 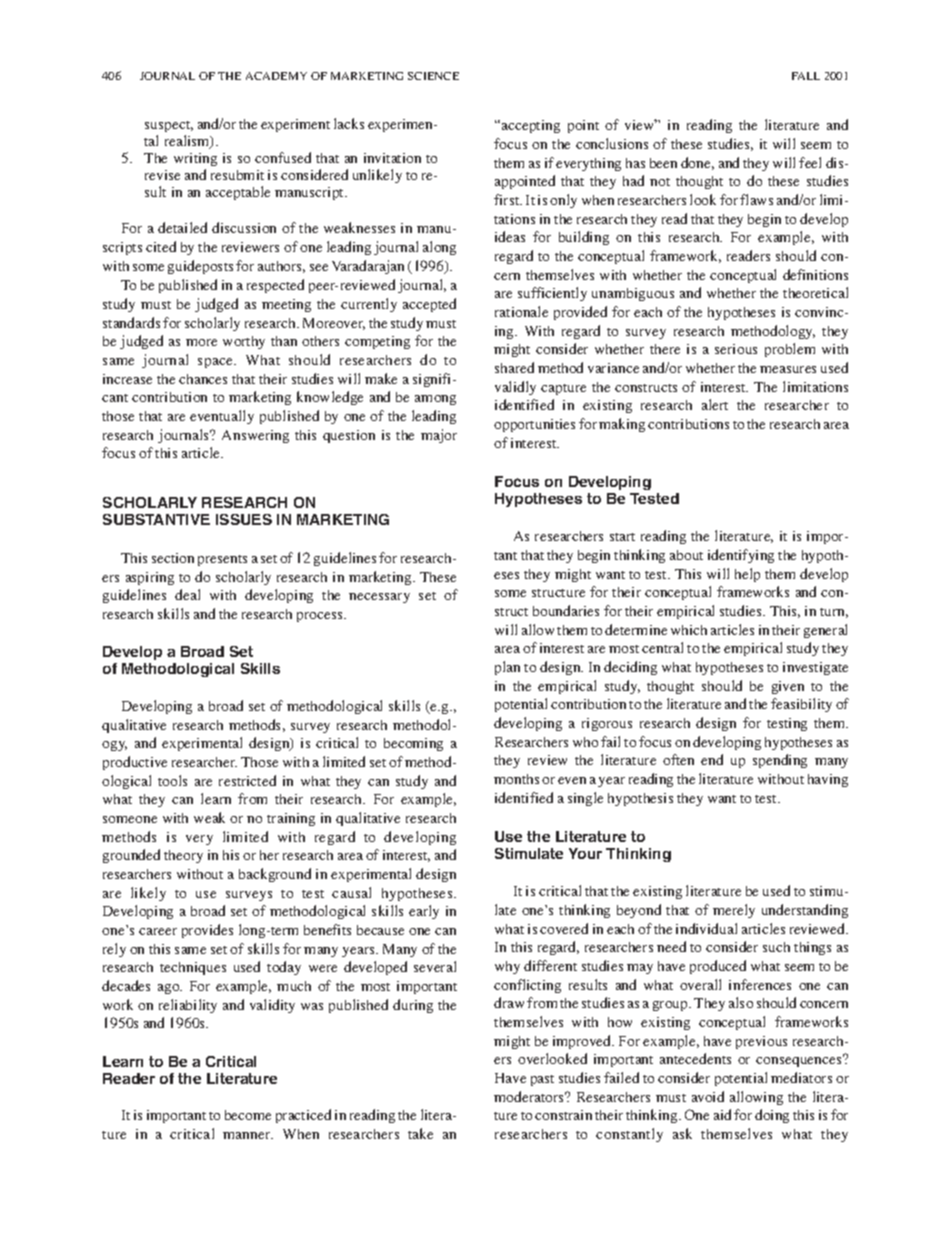 What do you see at coordinates (531, 126) in the screenshot?
I see `accepting` at bounding box center [531, 126].
